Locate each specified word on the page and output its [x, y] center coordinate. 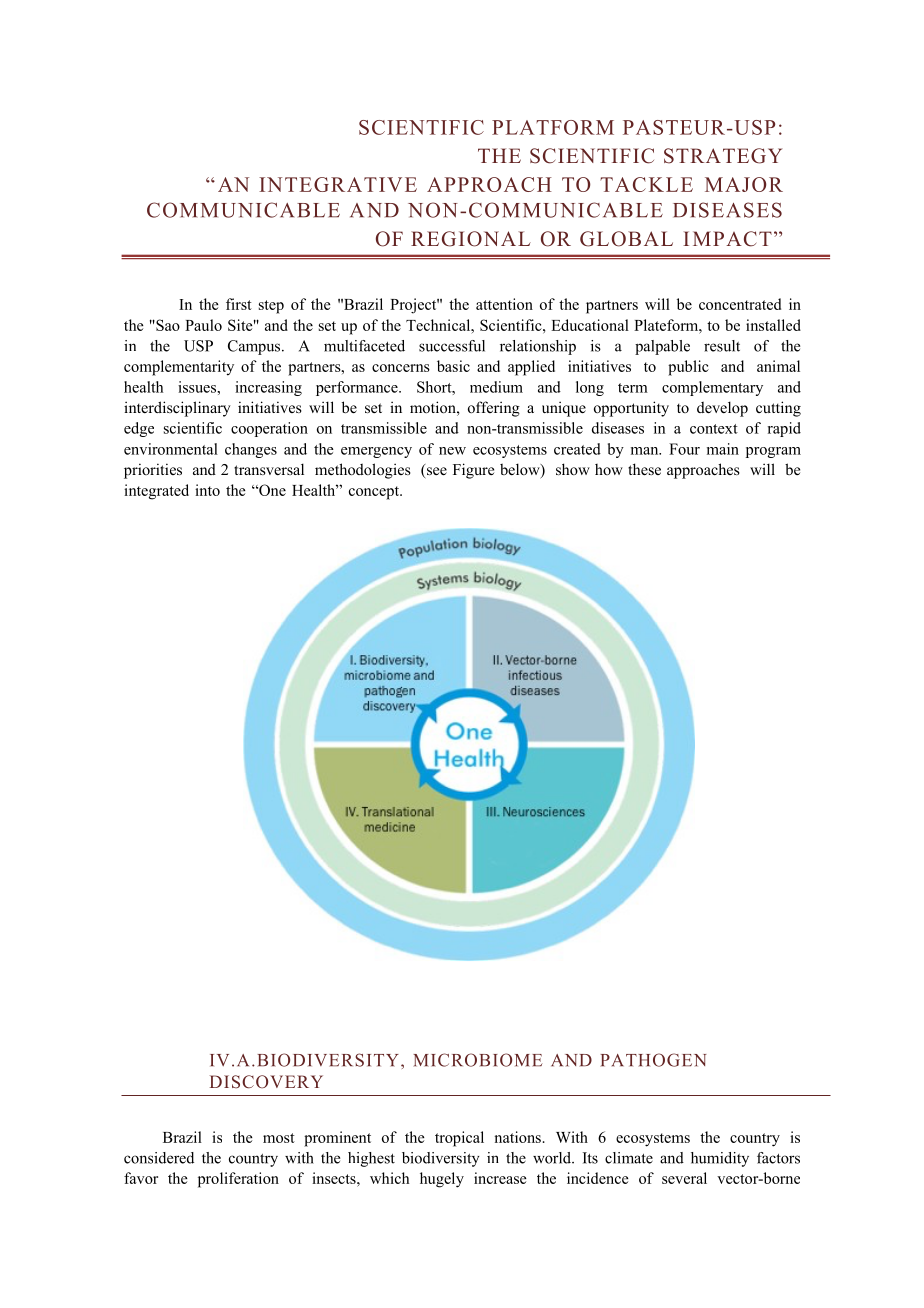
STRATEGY [723, 156]
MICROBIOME [478, 1060]
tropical [459, 1139]
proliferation [238, 1180]
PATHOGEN [653, 1060]
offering [494, 409]
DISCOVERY [266, 1082]
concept [375, 493]
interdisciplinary [177, 409]
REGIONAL [471, 239]
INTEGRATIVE [338, 184]
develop [722, 409]
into [207, 490]
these [644, 469]
